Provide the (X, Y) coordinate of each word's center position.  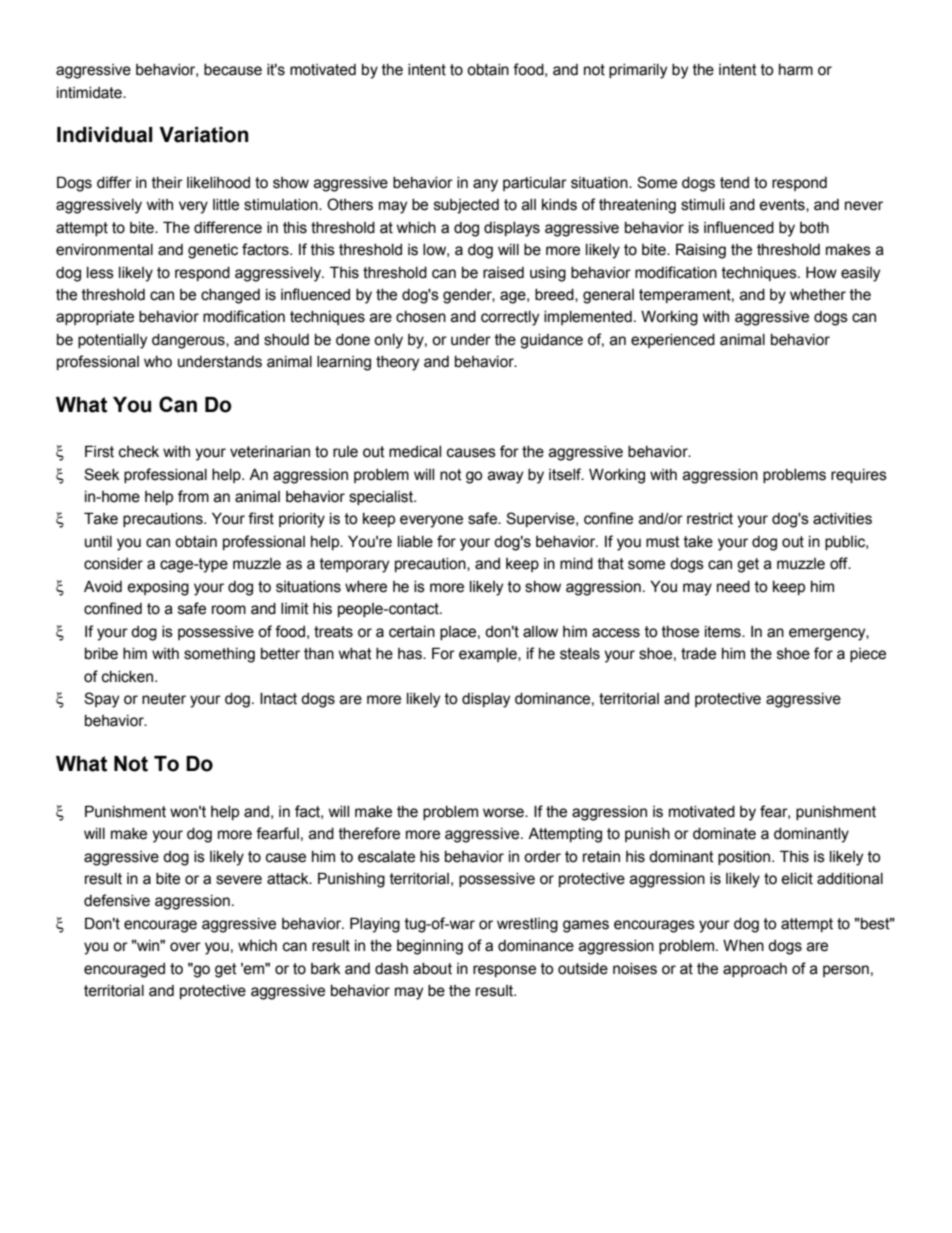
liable (415, 542)
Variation (204, 135)
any (485, 185)
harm (796, 70)
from (193, 496)
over (185, 947)
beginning (430, 947)
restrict (710, 519)
